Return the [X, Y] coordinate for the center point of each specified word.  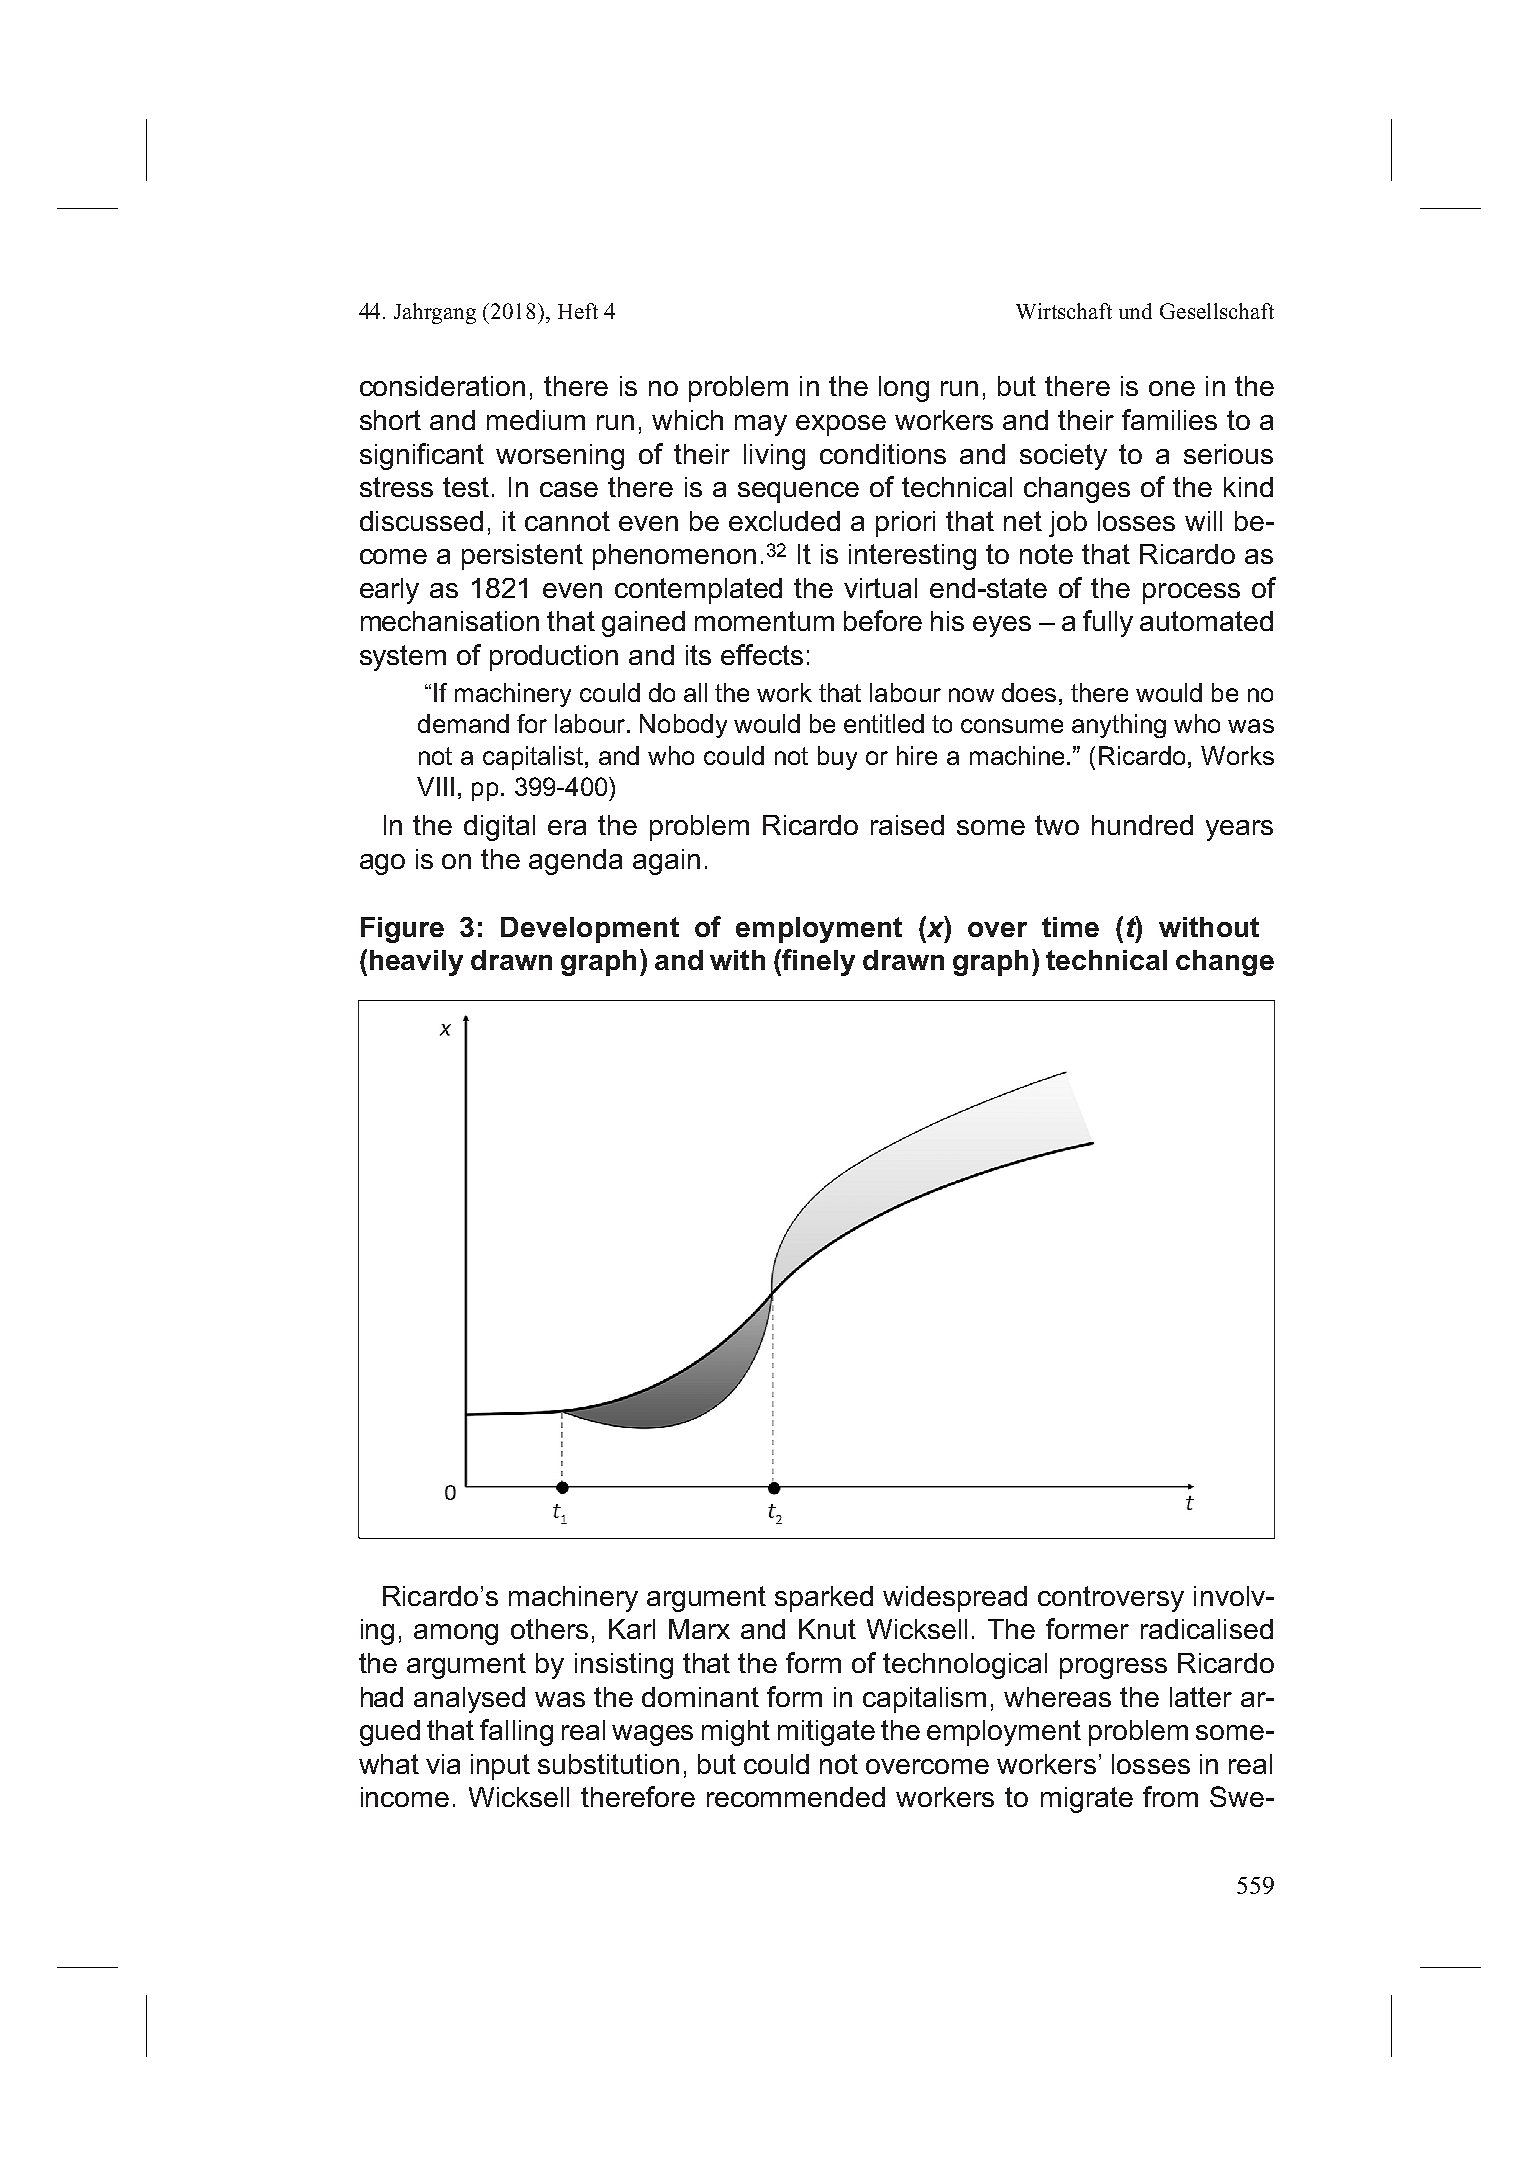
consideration [442, 386]
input [500, 1767]
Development [590, 930]
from [1170, 1796]
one [1172, 388]
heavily [416, 963]
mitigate [826, 1733]
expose [841, 425]
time [1070, 927]
